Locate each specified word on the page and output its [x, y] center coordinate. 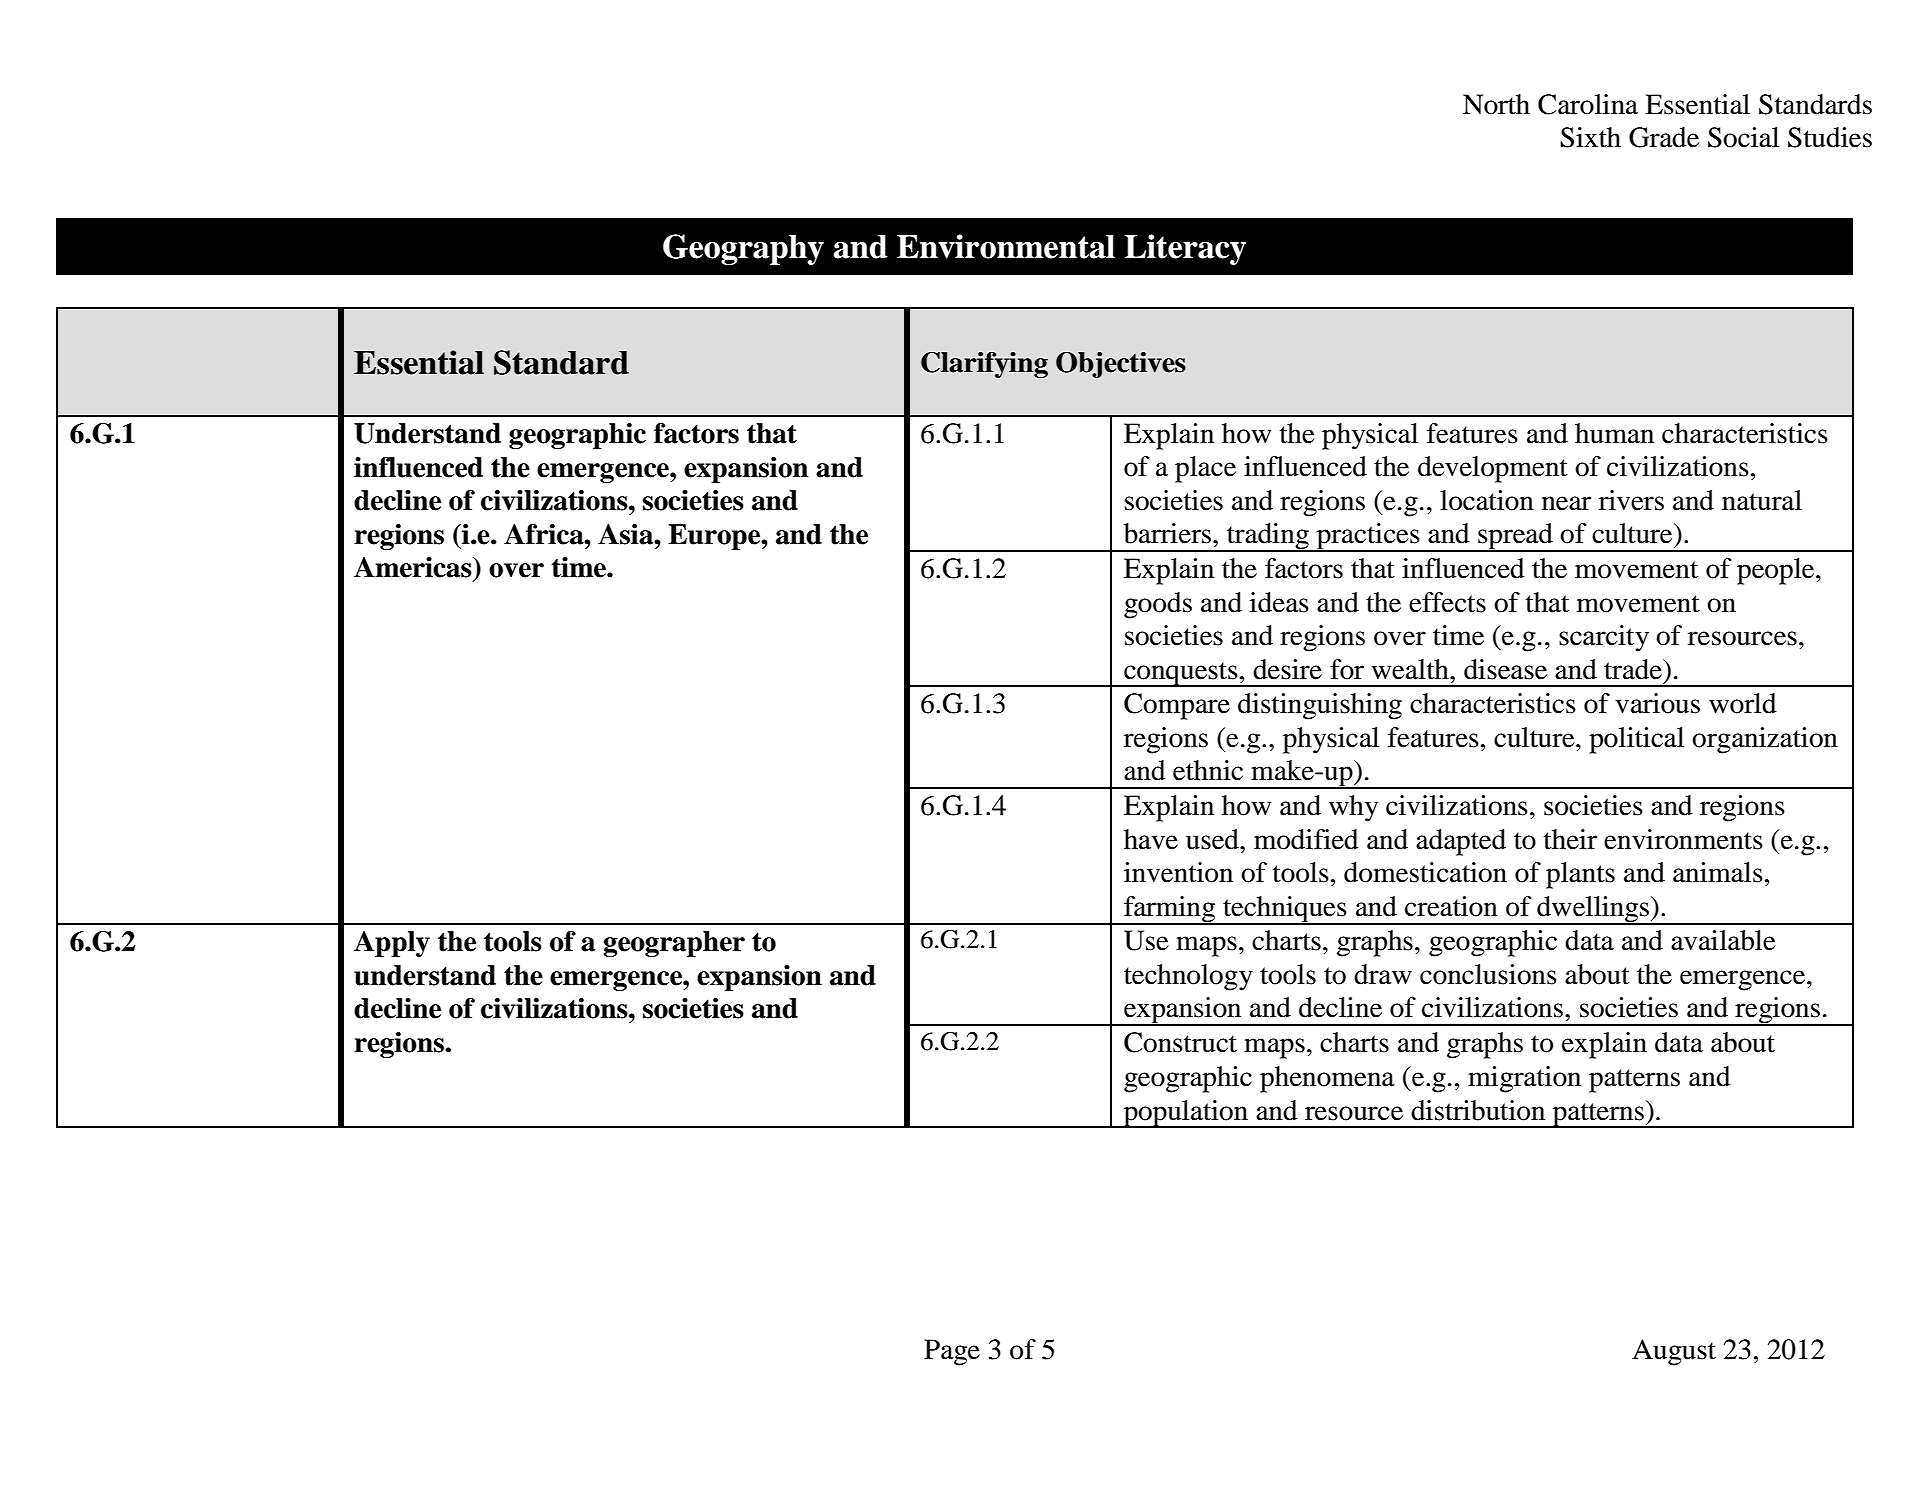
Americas [414, 567]
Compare [1177, 706]
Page [952, 1352]
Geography [743, 249]
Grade [1664, 137]
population [1185, 1114]
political [1636, 740]
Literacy [1185, 249]
